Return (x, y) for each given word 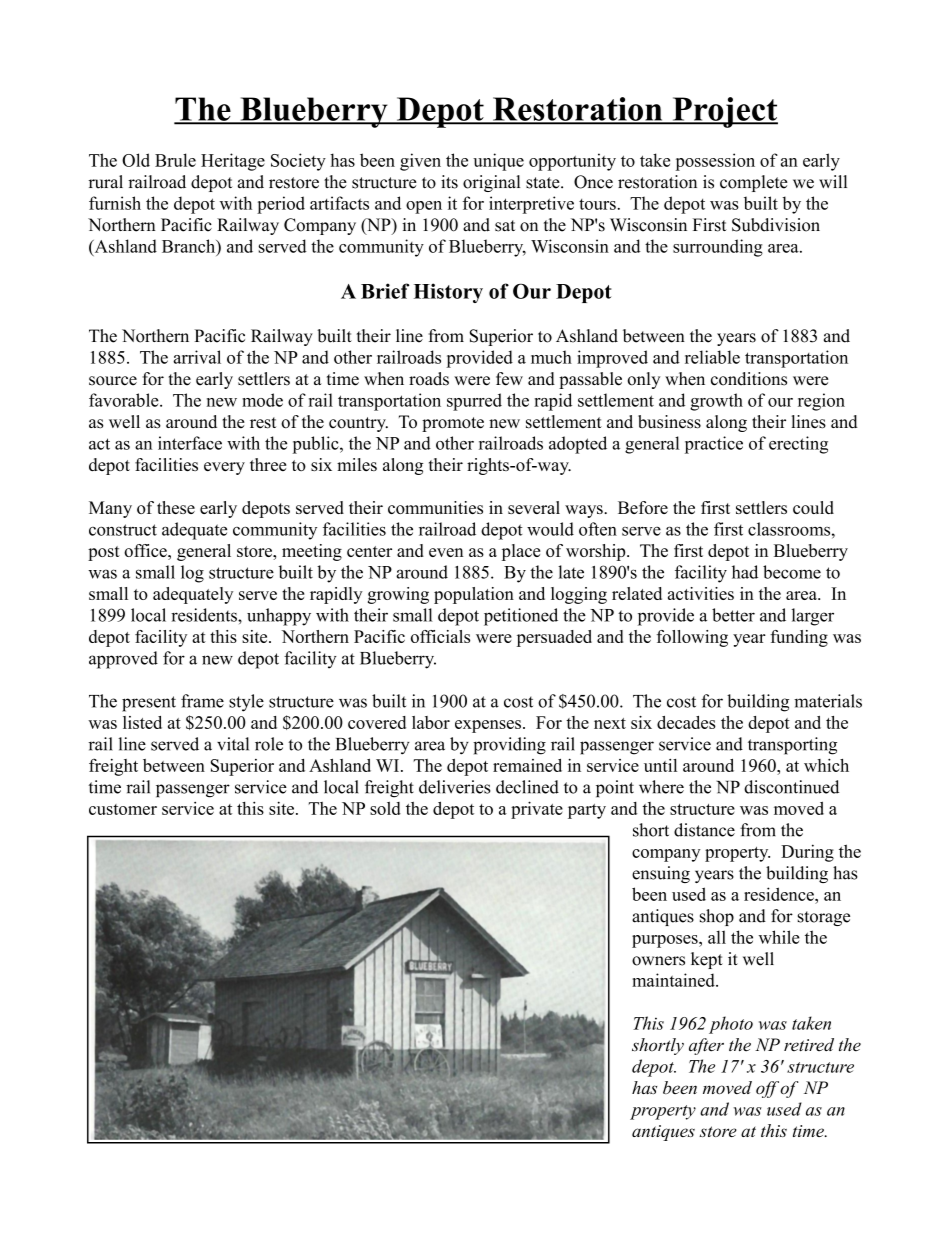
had (745, 572)
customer (123, 809)
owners (658, 961)
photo (731, 1025)
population (474, 595)
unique (498, 162)
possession (715, 162)
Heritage (233, 162)
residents (205, 615)
